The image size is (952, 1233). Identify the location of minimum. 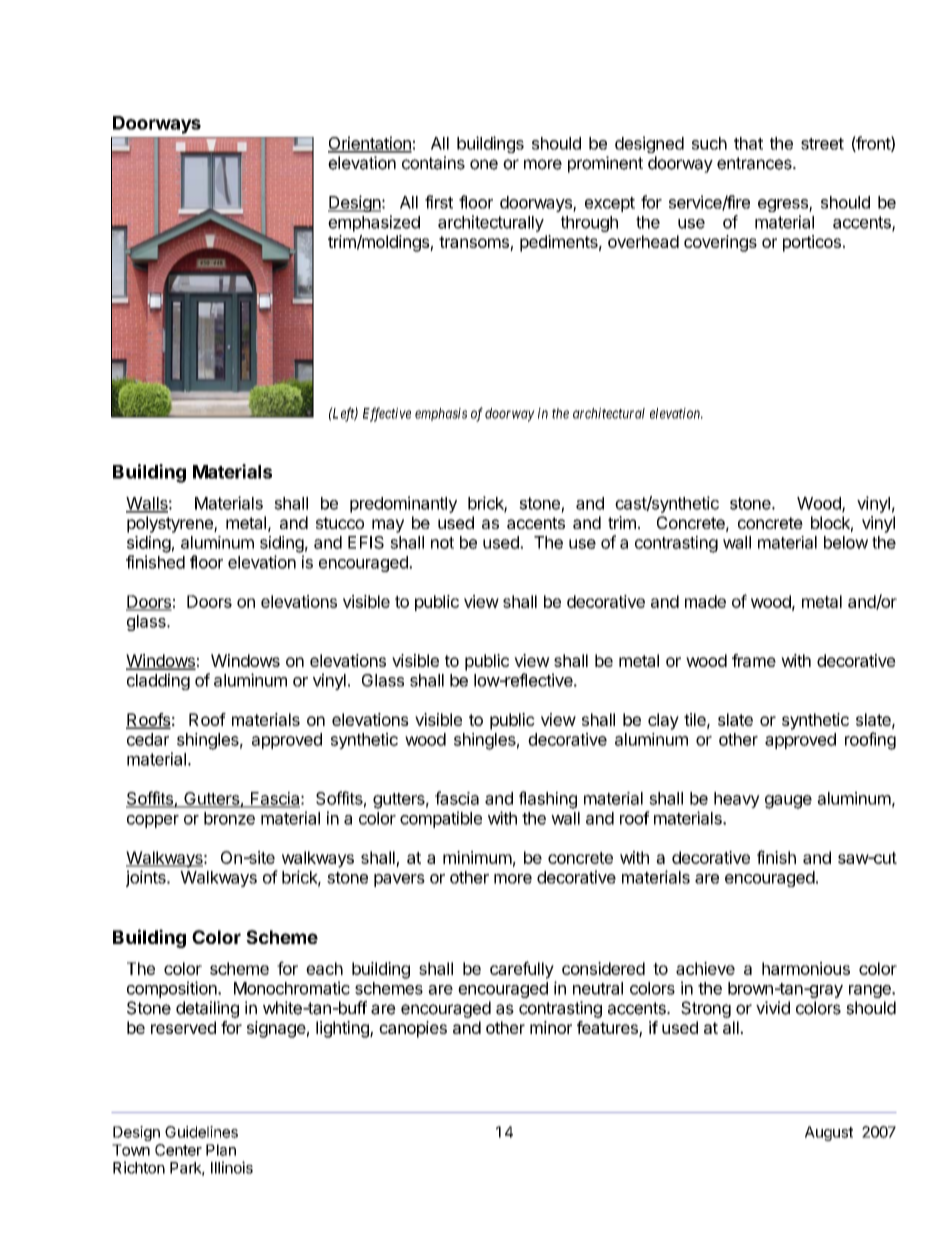
(477, 857).
